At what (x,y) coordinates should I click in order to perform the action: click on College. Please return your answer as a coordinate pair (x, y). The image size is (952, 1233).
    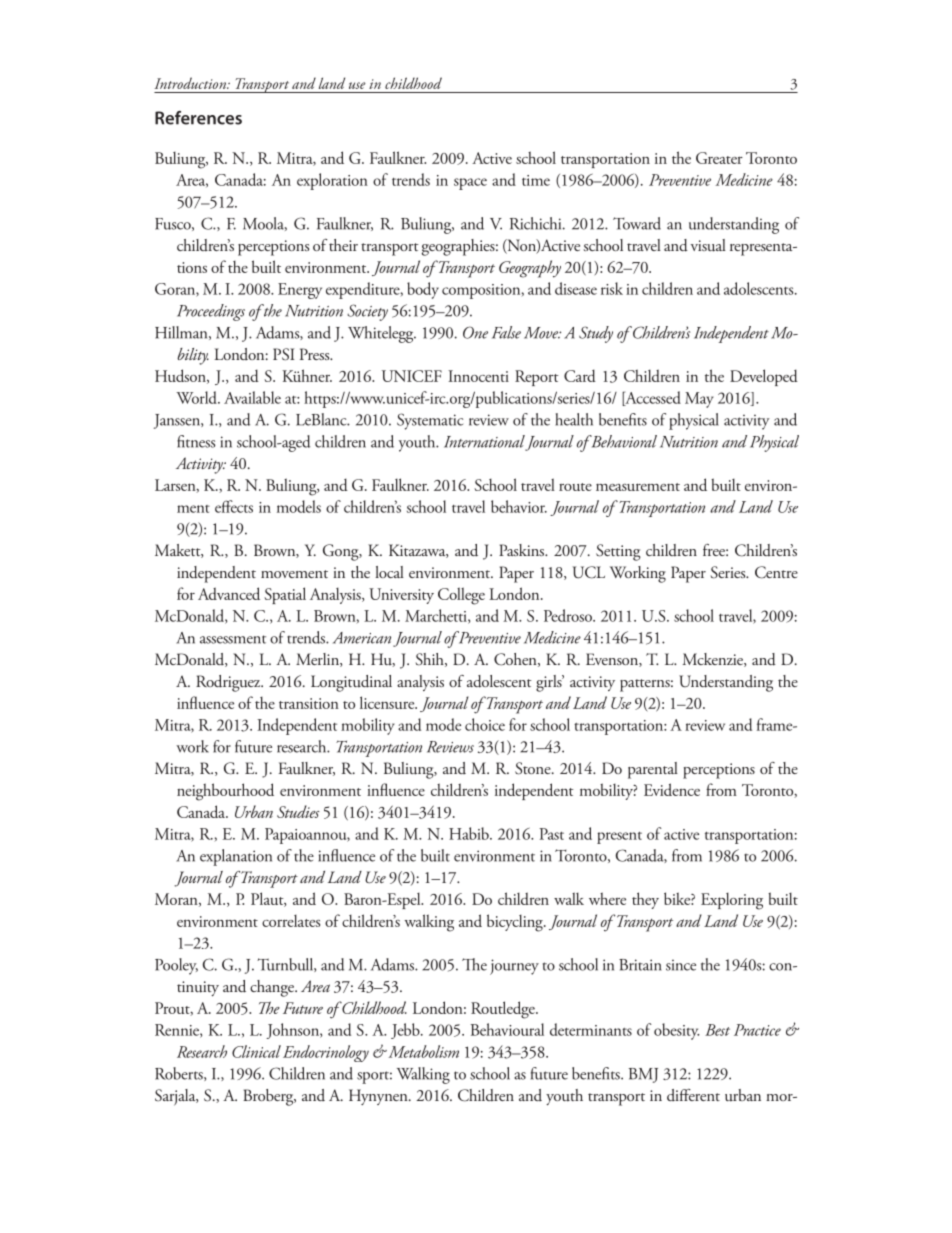
    Looking at the image, I should click on (461, 596).
